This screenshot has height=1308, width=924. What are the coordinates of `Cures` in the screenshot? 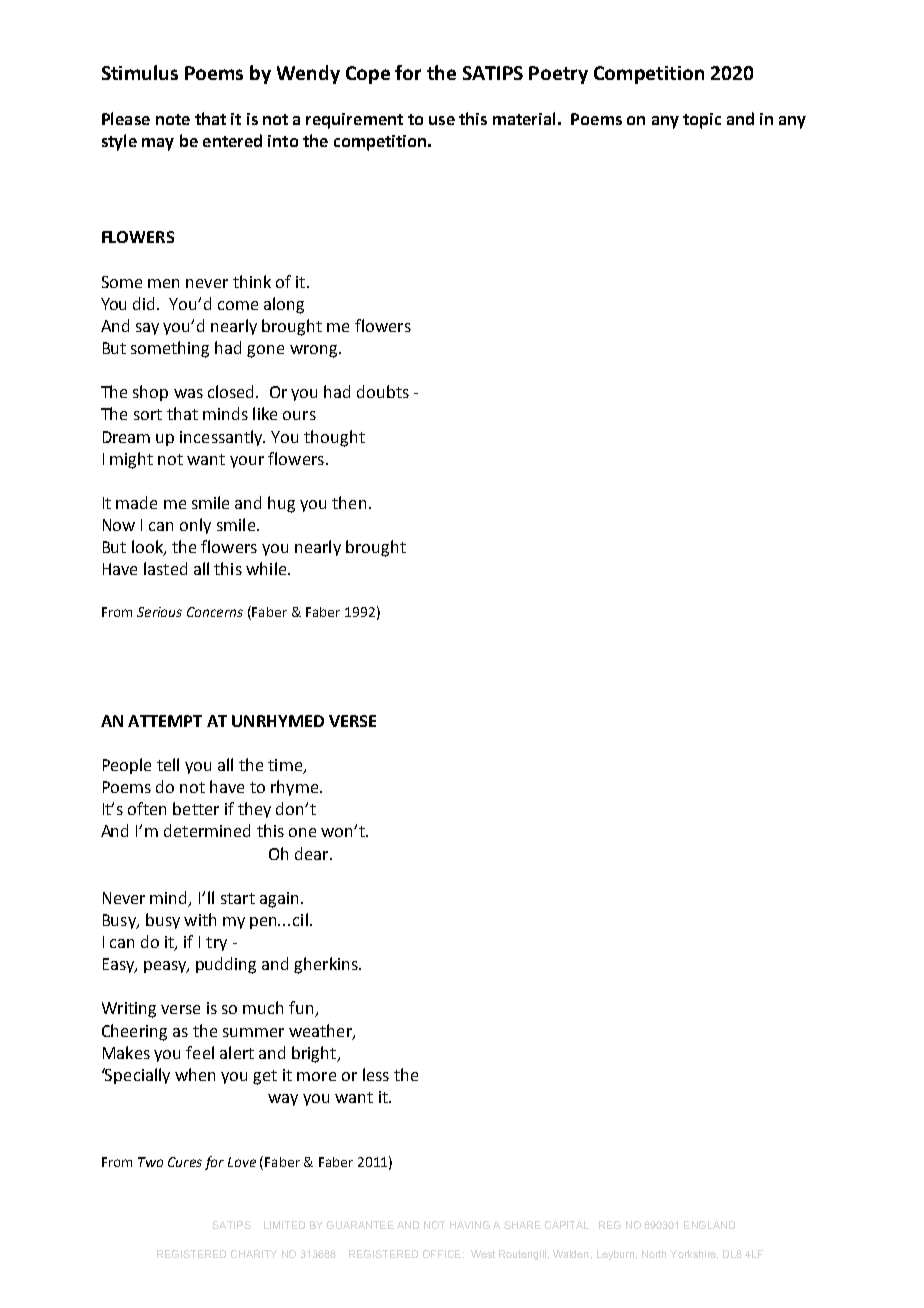 It's located at (185, 1162).
